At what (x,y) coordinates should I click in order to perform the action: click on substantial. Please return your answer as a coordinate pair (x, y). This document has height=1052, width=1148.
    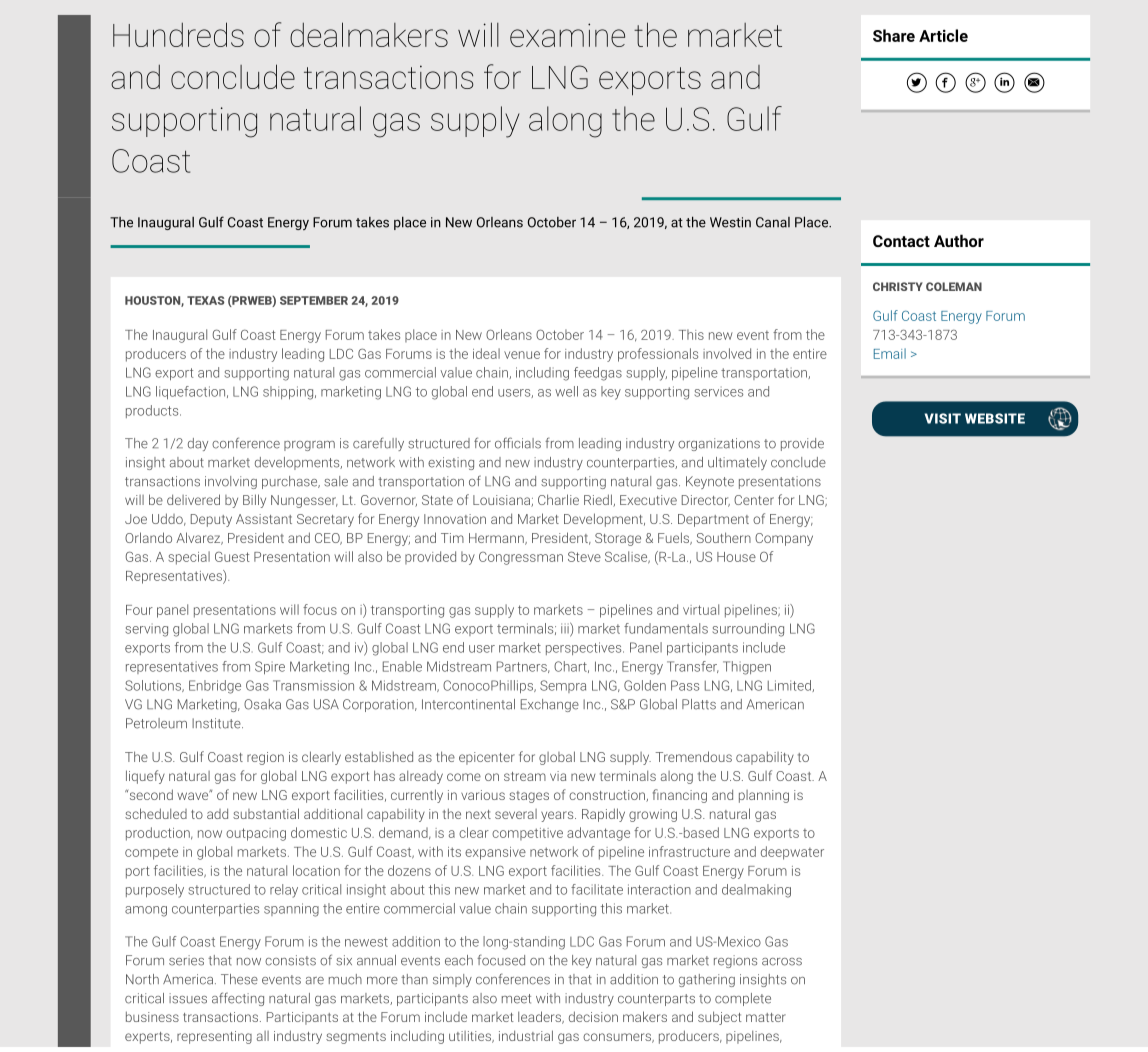
    Looking at the image, I should click on (266, 813).
